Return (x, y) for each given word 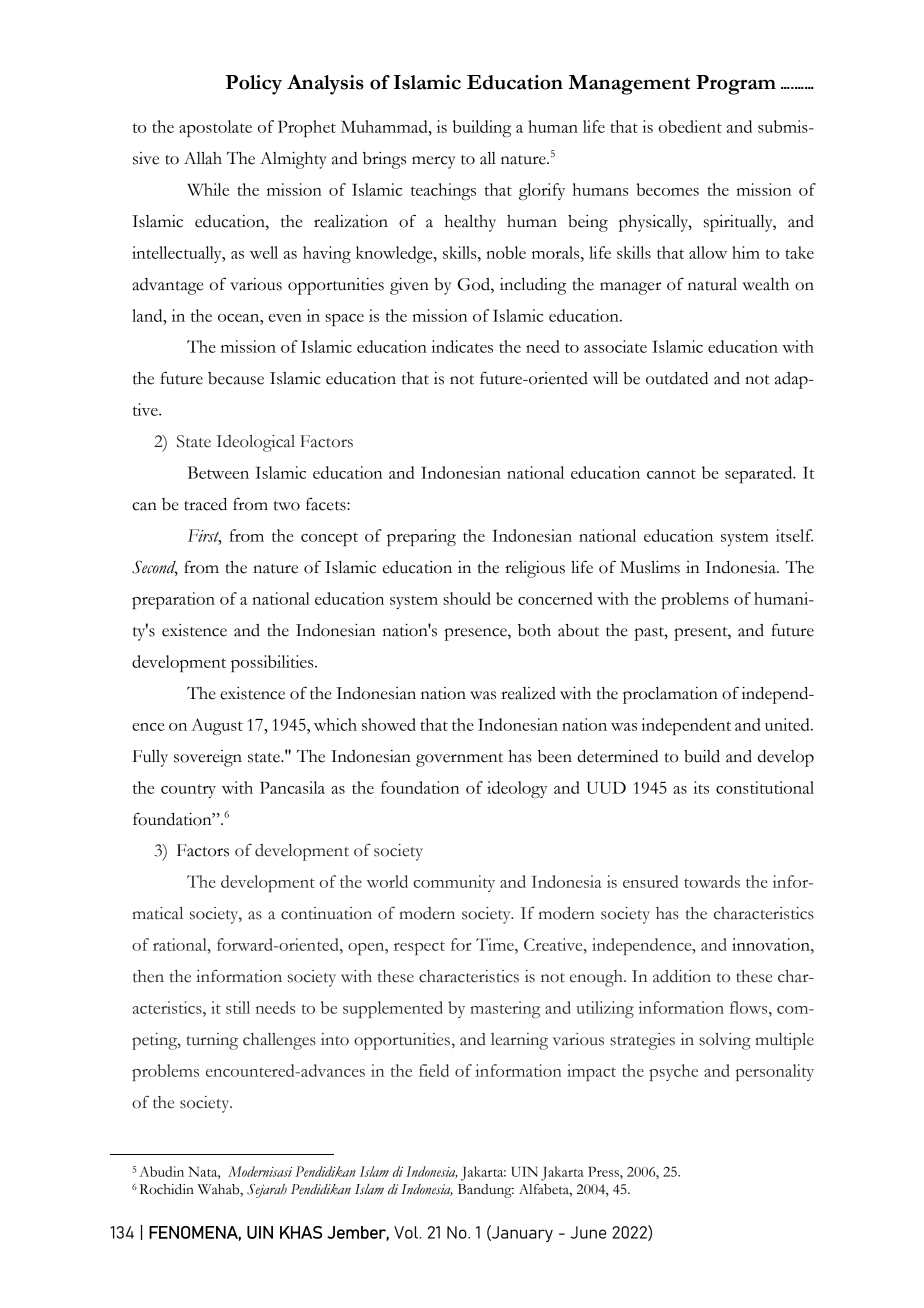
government (459, 760)
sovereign (208, 758)
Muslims (650, 567)
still (238, 1007)
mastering (505, 1009)
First (204, 536)
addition (682, 976)
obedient (690, 126)
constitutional (765, 787)
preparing (421, 537)
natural (712, 284)
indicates (462, 346)
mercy (434, 162)
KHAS (301, 1232)
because (236, 378)
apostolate (215, 128)
